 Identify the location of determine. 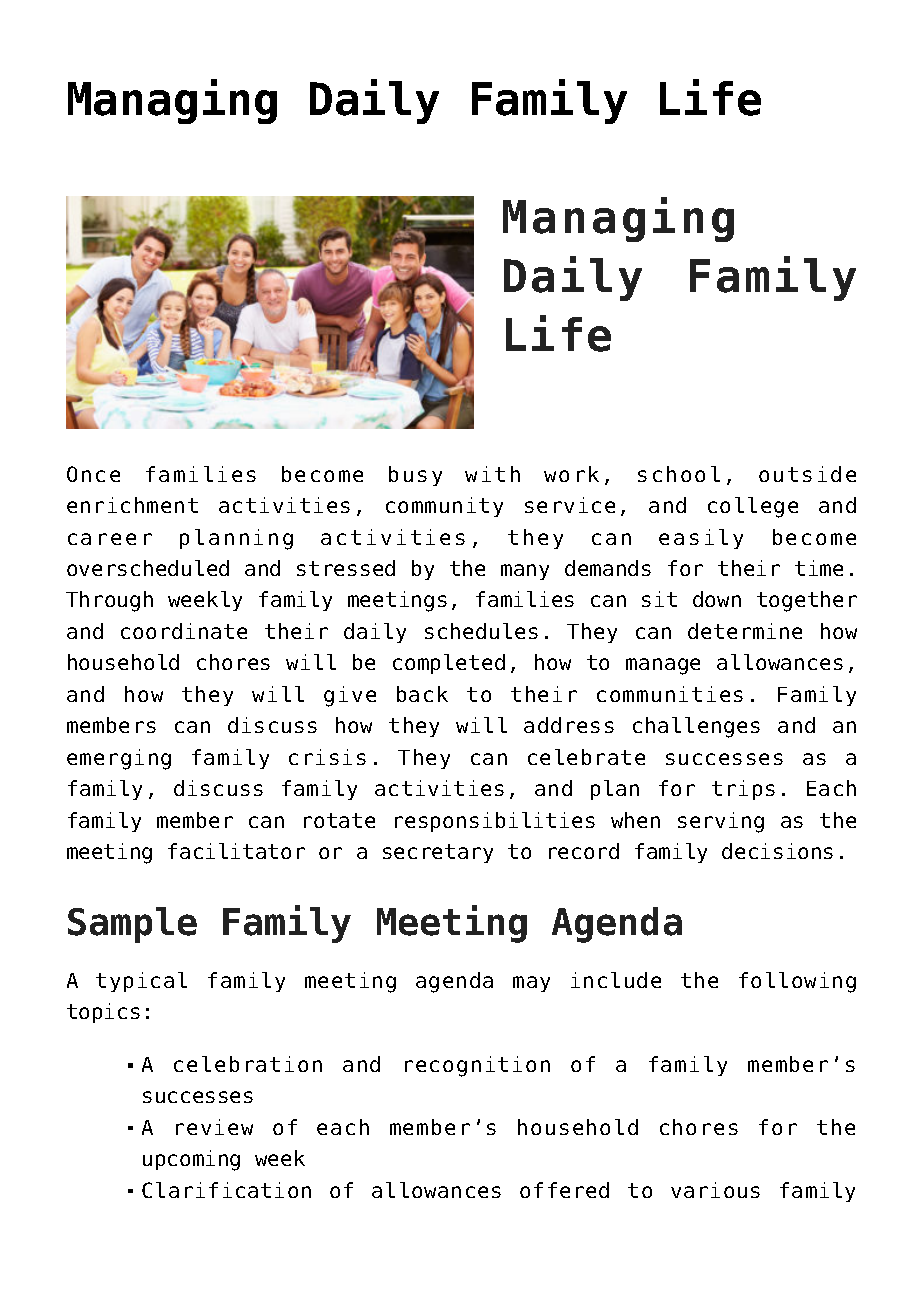
(745, 631).
